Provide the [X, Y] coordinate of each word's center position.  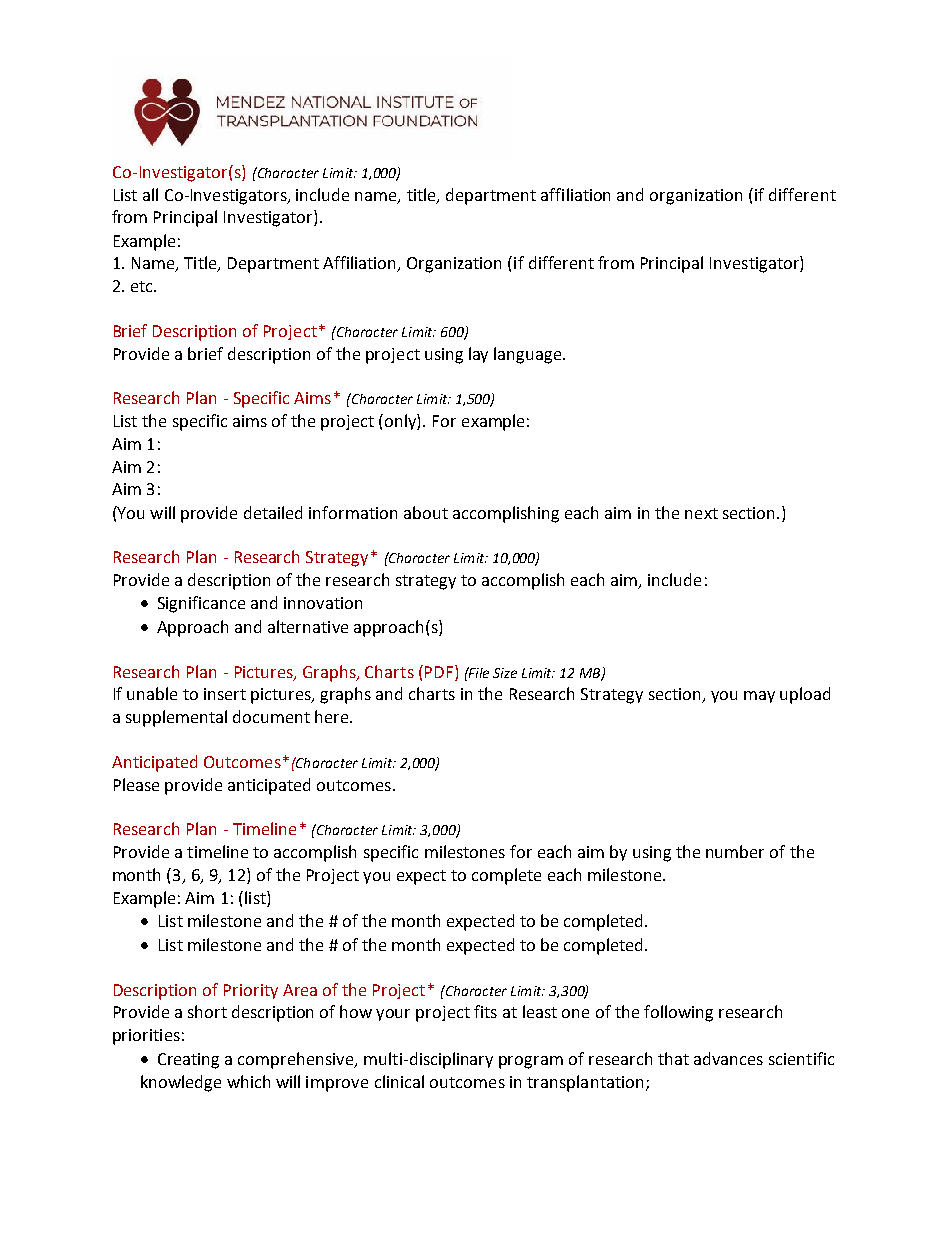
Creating [188, 1061]
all [150, 194]
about [426, 512]
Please [136, 784]
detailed [273, 512]
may [759, 697]
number [735, 851]
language [529, 355]
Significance [201, 604]
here [333, 716]
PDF [439, 672]
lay [478, 355]
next [701, 513]
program [531, 1062]
